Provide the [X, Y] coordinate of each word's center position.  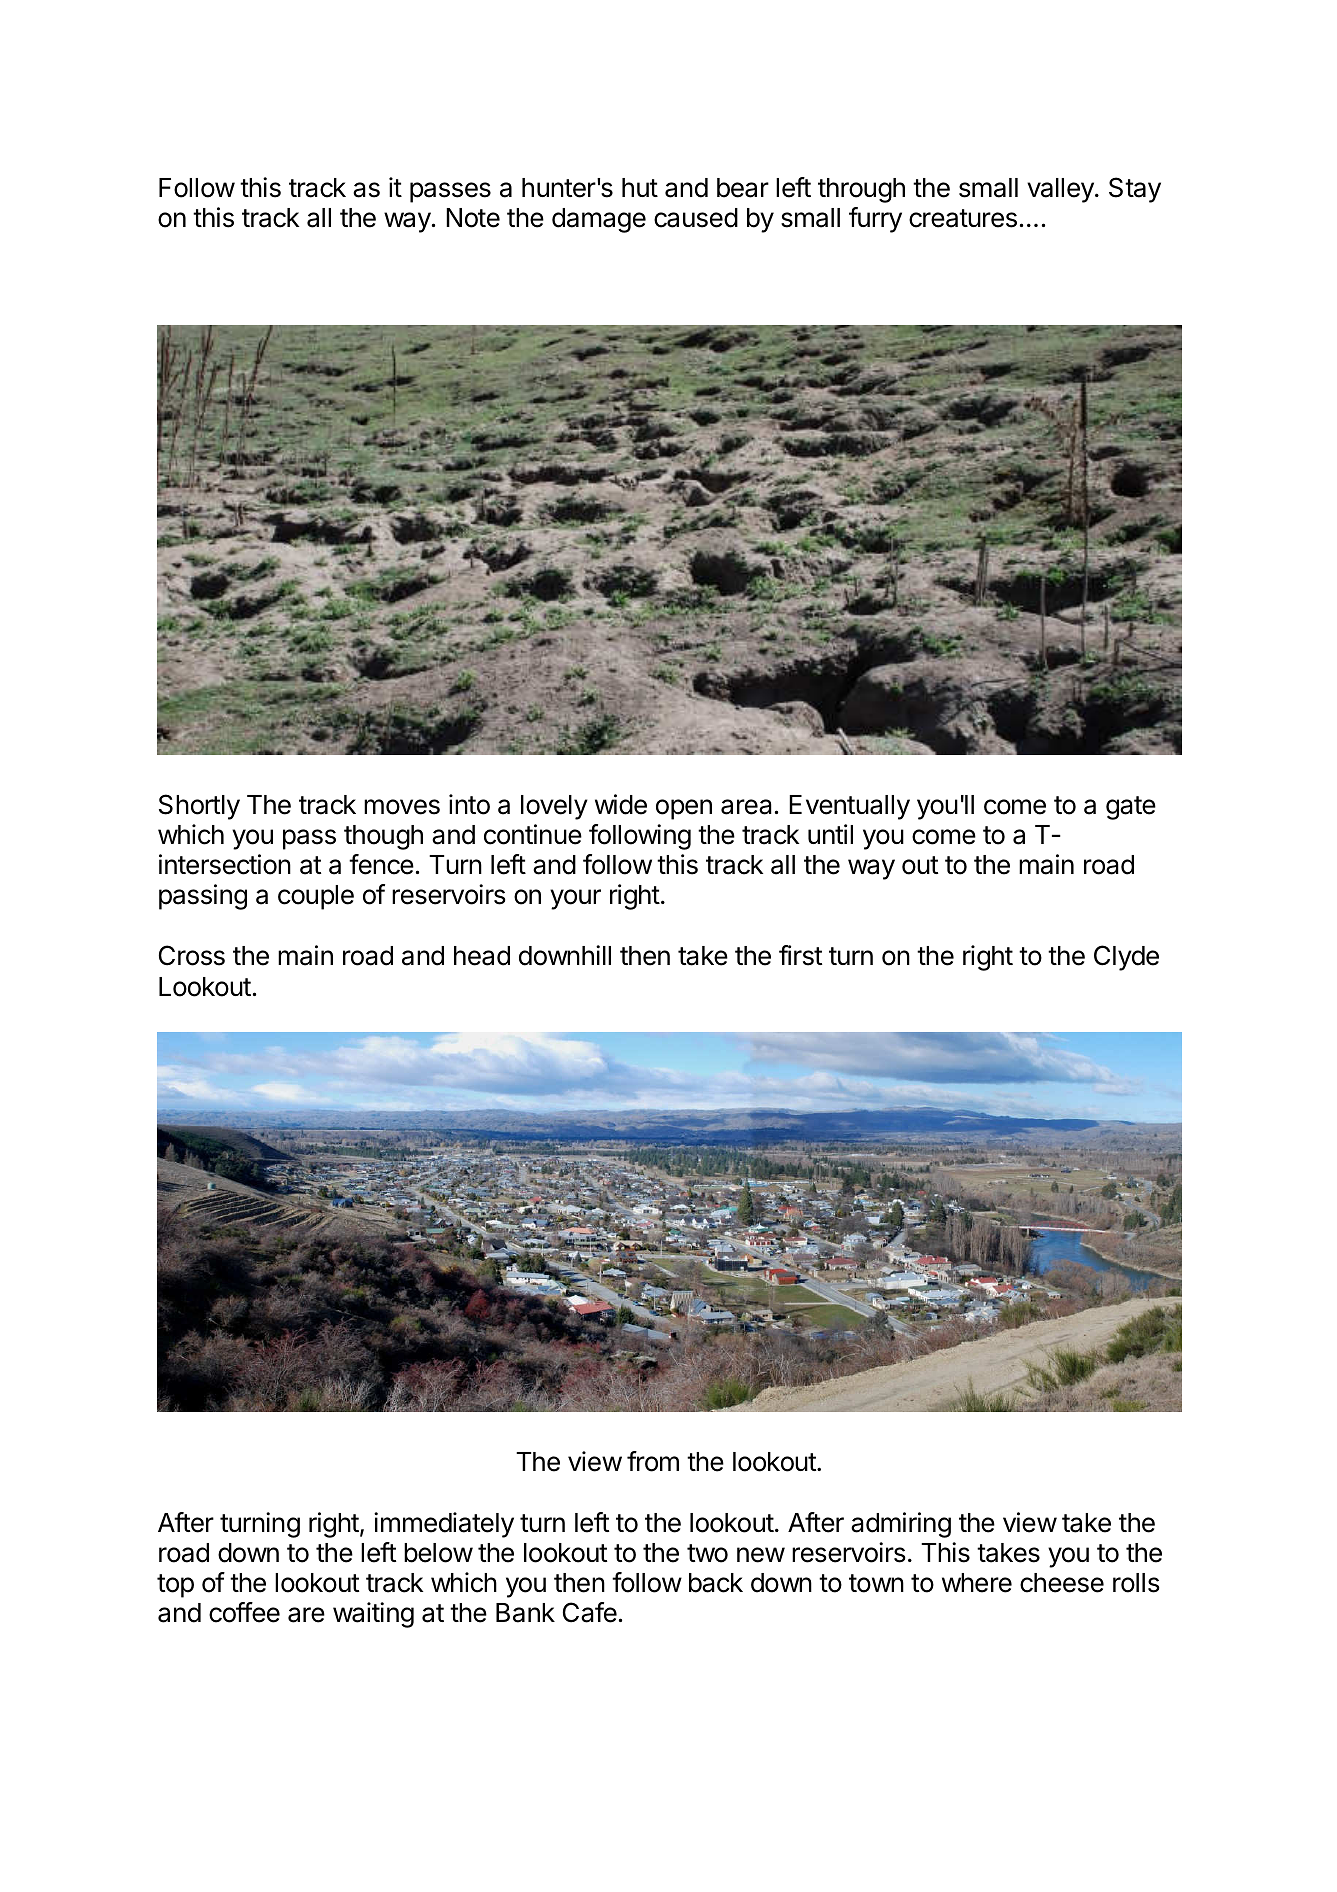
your [575, 899]
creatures [963, 218]
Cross [192, 955]
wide [621, 804]
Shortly [199, 807]
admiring [901, 1525]
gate [1131, 808]
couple [316, 897]
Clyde [1126, 958]
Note [473, 218]
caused [696, 218]
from [653, 1461]
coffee [244, 1612]
